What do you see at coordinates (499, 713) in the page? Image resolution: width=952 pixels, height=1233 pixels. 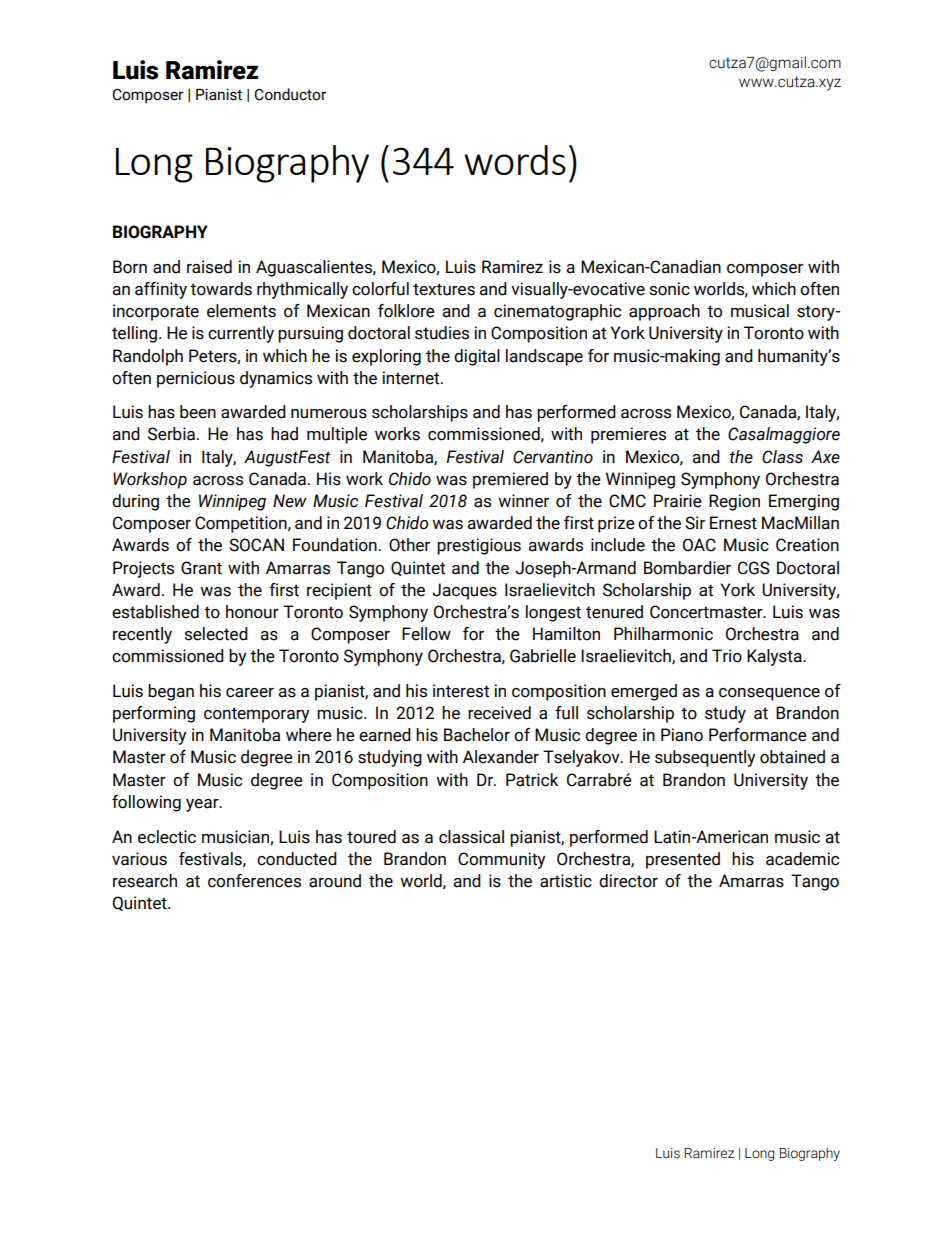 I see `received` at bounding box center [499, 713].
